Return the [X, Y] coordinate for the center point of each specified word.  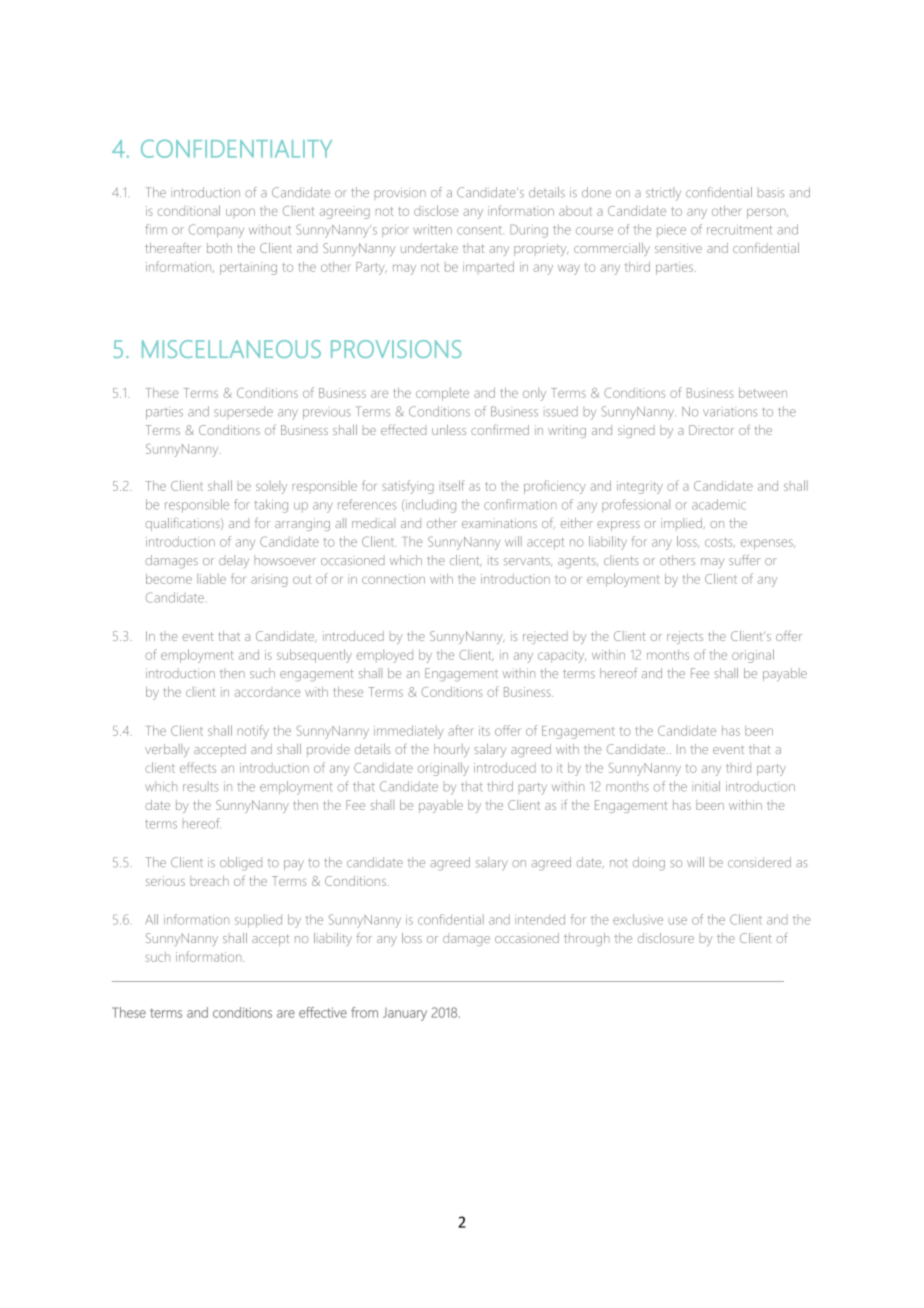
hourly [452, 750]
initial [706, 786]
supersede [243, 412]
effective [323, 1012]
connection [393, 579]
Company [216, 231]
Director [711, 430]
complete [442, 394]
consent [480, 230]
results [200, 786]
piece [671, 232]
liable [211, 579]
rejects [685, 637]
